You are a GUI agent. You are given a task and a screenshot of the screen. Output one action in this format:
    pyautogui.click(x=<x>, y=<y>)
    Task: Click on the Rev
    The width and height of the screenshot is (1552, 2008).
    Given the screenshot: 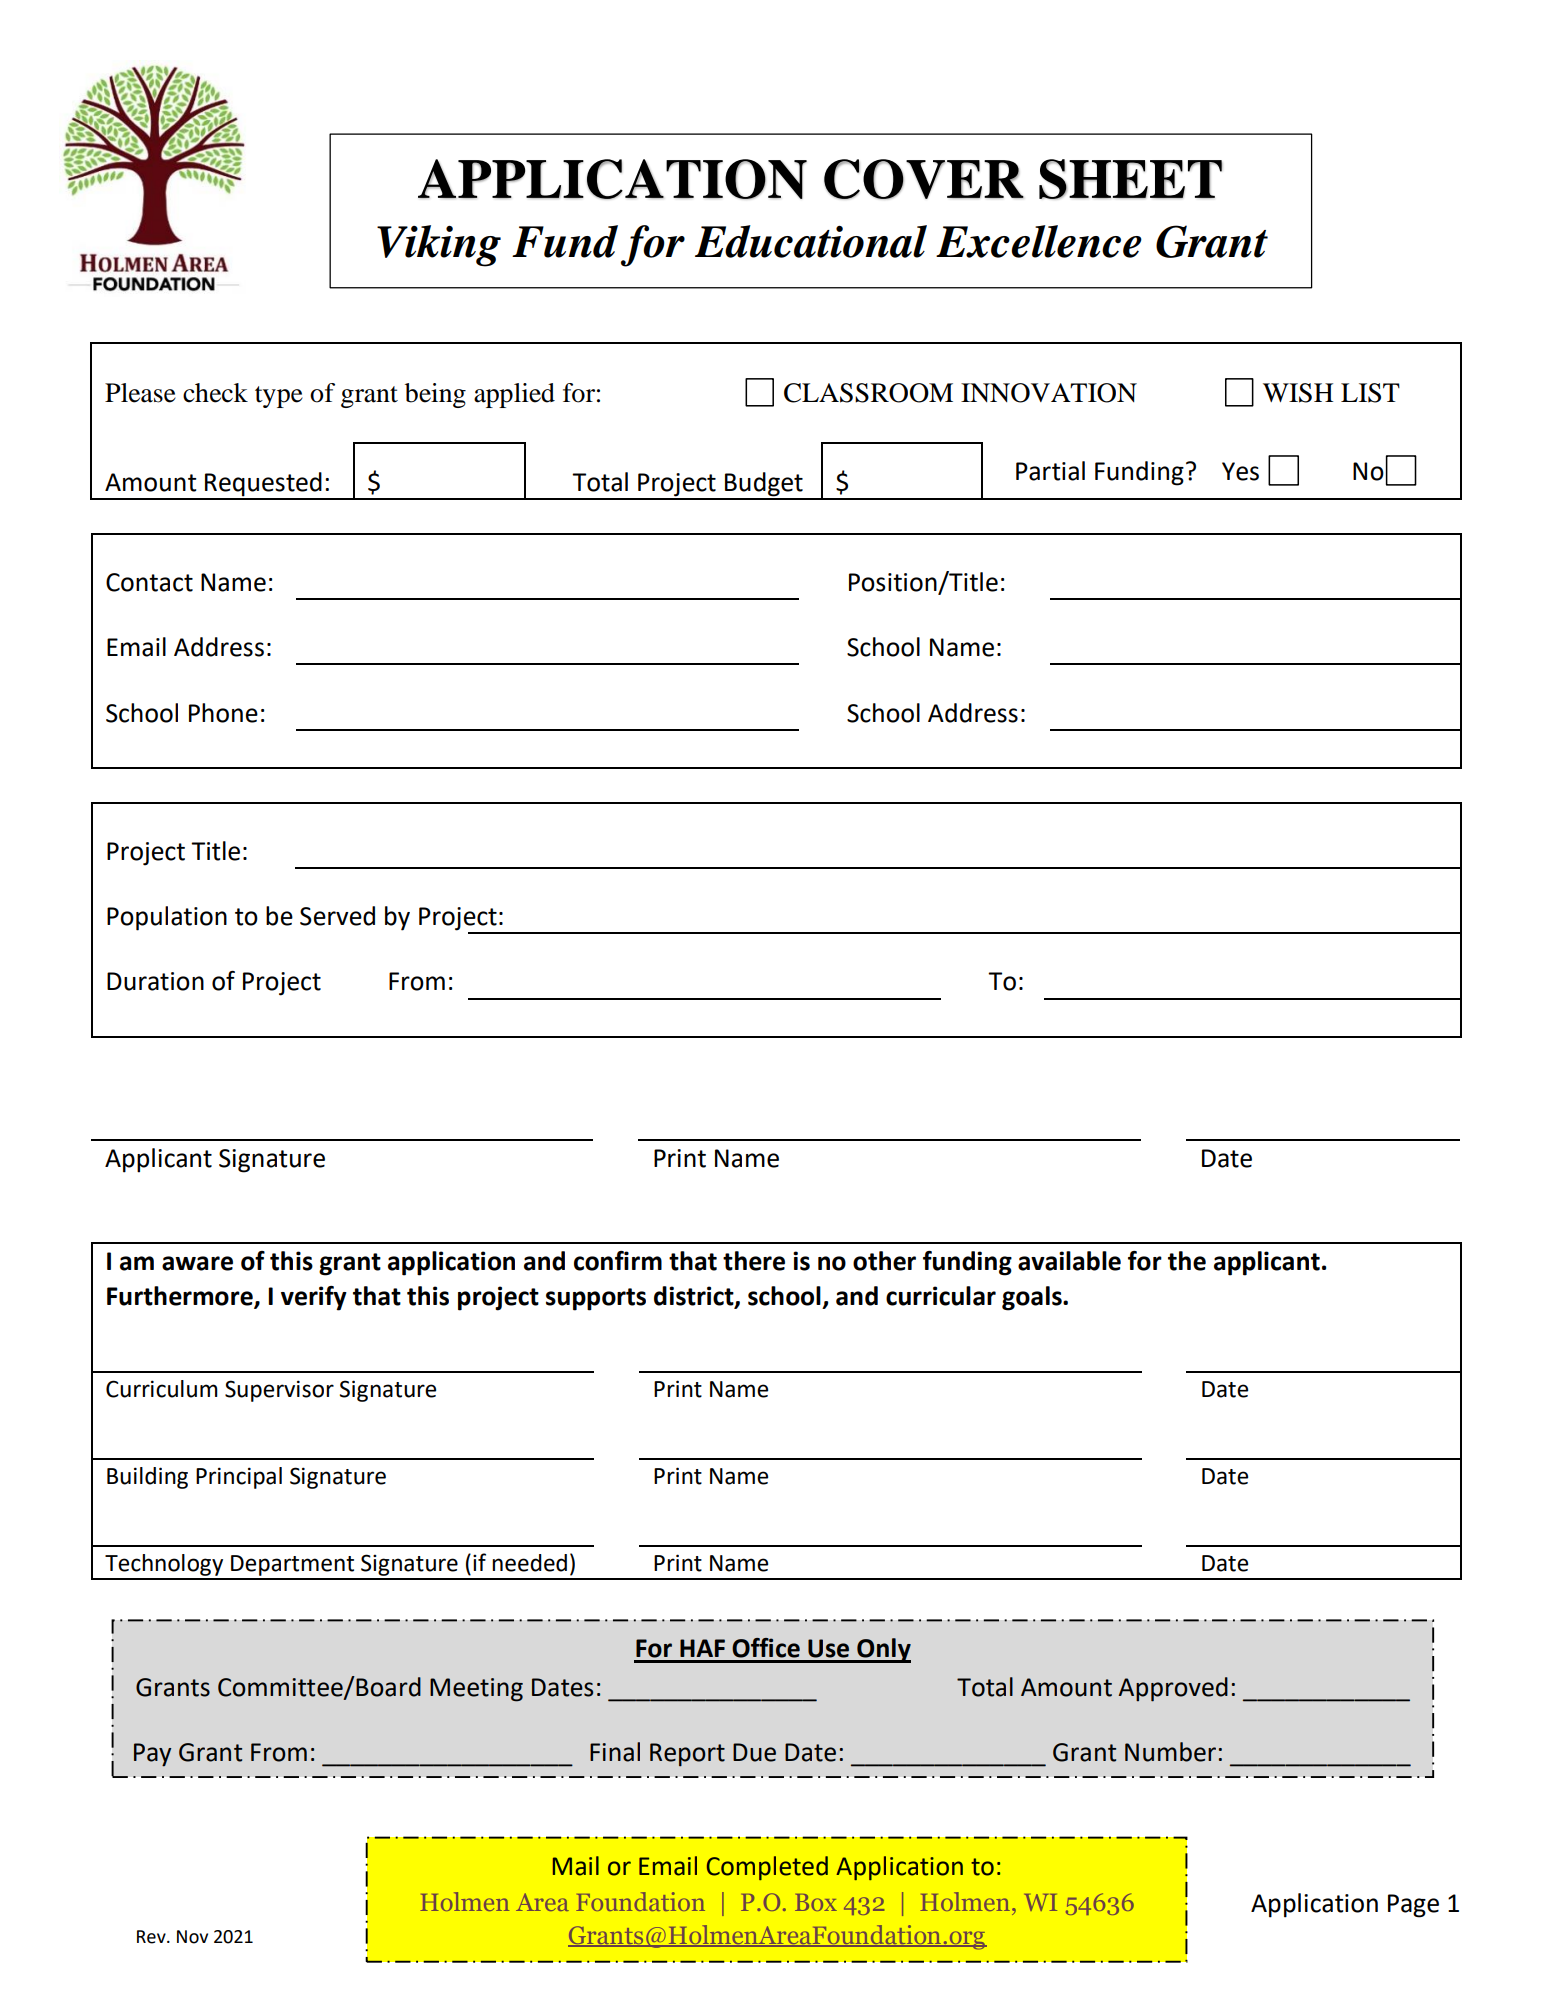 What is the action you would take?
    pyautogui.click(x=152, y=1937)
